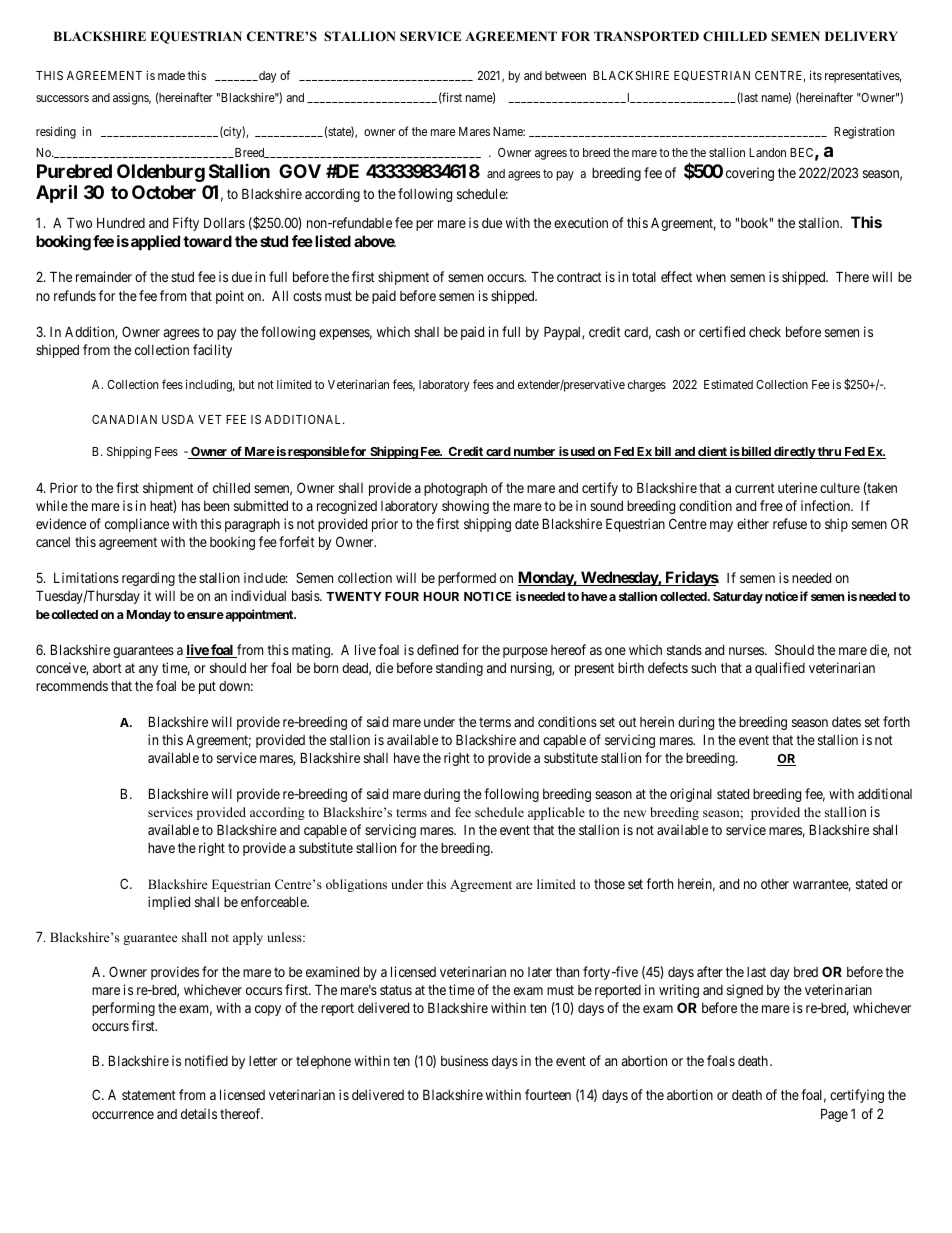 The height and width of the screenshot is (1233, 952). Describe the element at coordinates (123, 1115) in the screenshot. I see `occurrence` at that location.
